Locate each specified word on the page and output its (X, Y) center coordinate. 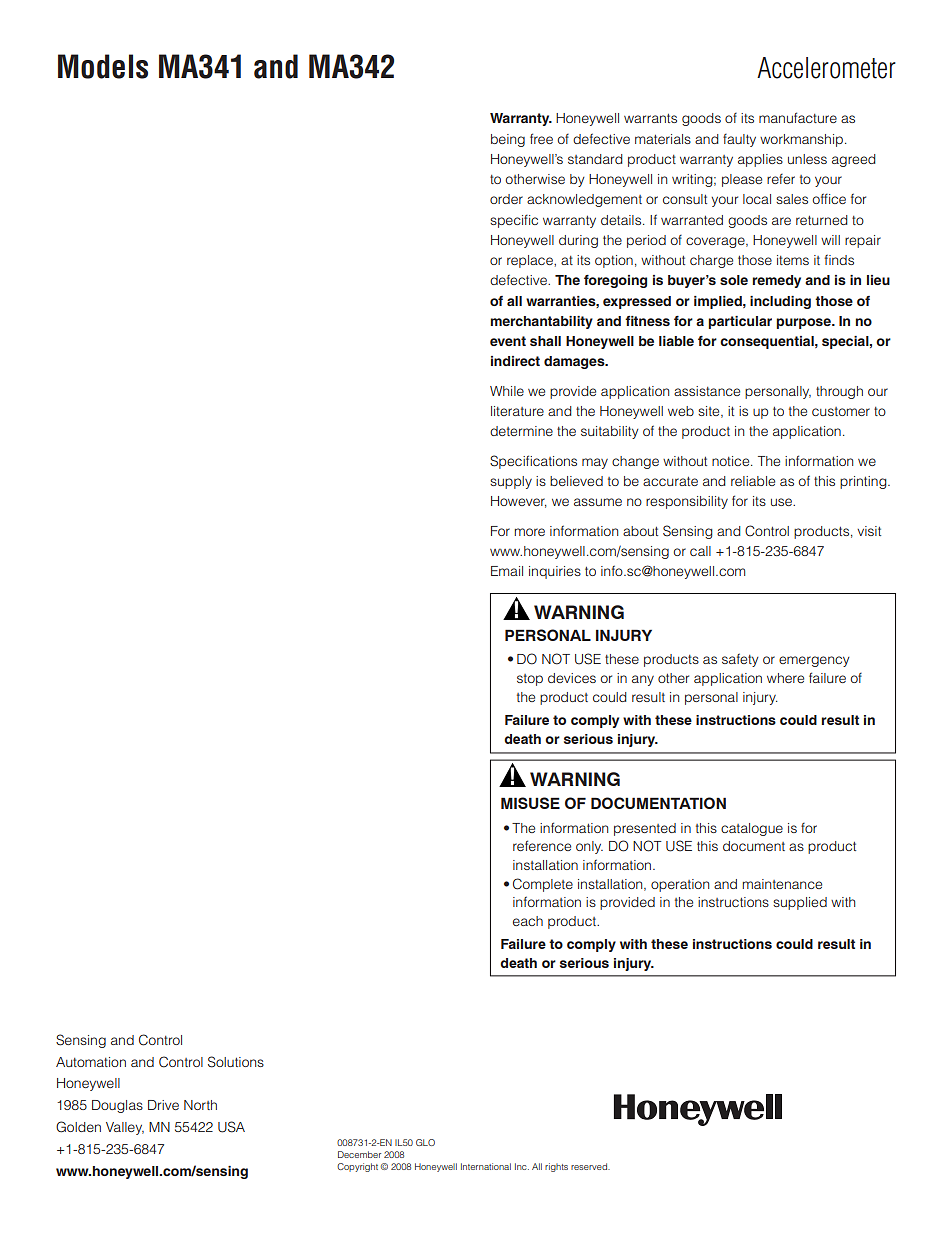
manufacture (798, 117)
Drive (163, 1105)
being (508, 140)
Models (103, 66)
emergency (814, 661)
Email (507, 571)
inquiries (555, 572)
